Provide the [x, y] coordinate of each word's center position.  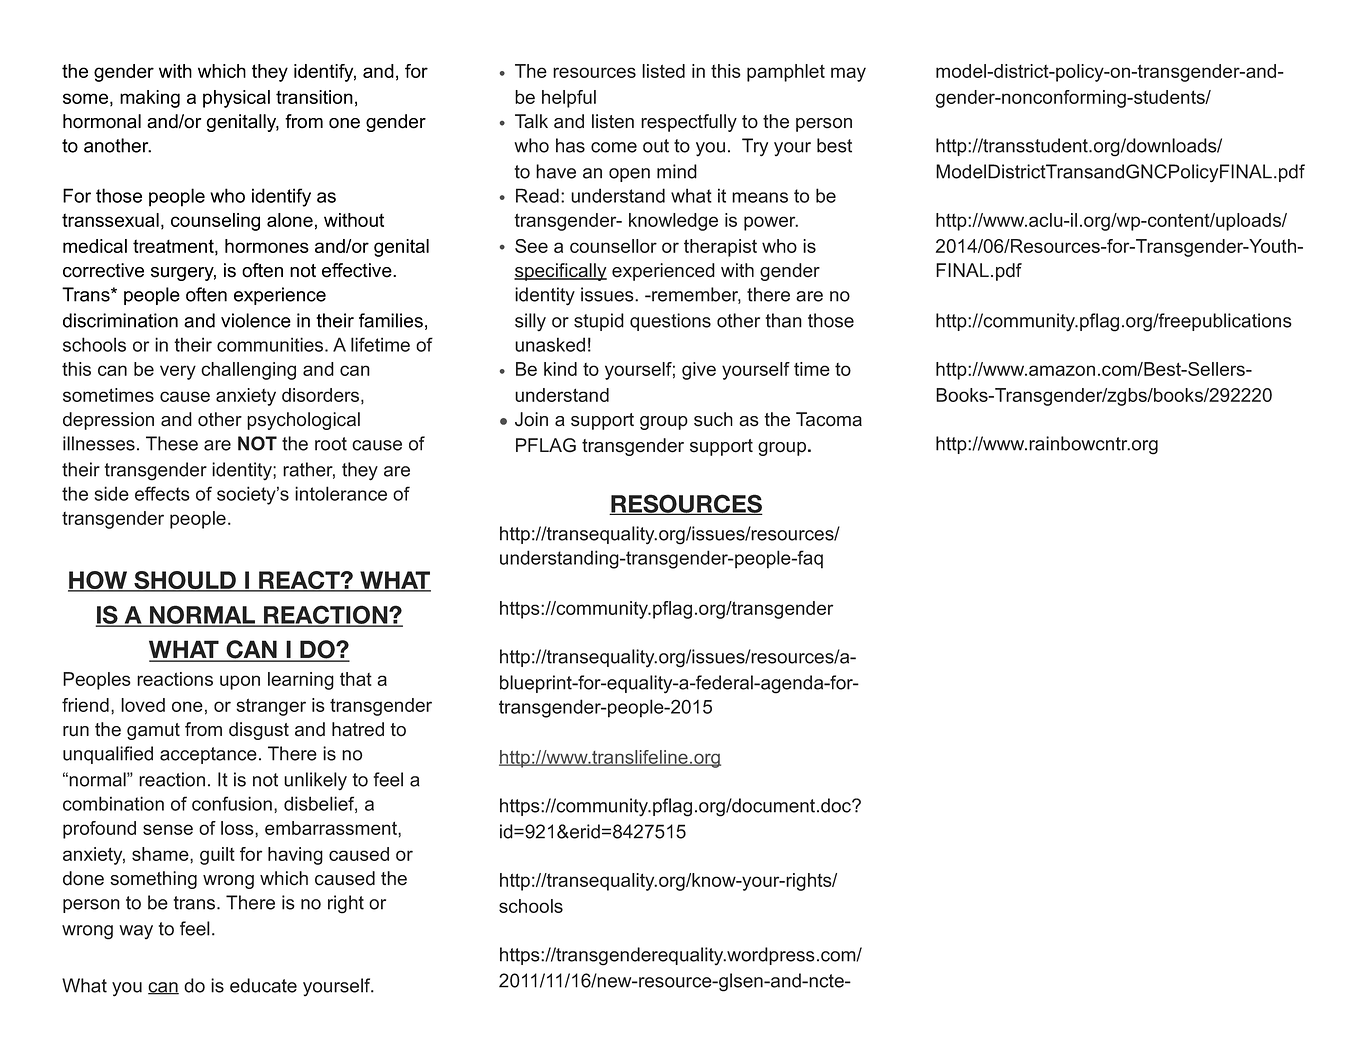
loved [143, 705]
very [178, 372]
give [699, 371]
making [150, 99]
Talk [531, 121]
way [136, 932]
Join [531, 419]
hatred [358, 729]
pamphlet [786, 73]
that [356, 679]
